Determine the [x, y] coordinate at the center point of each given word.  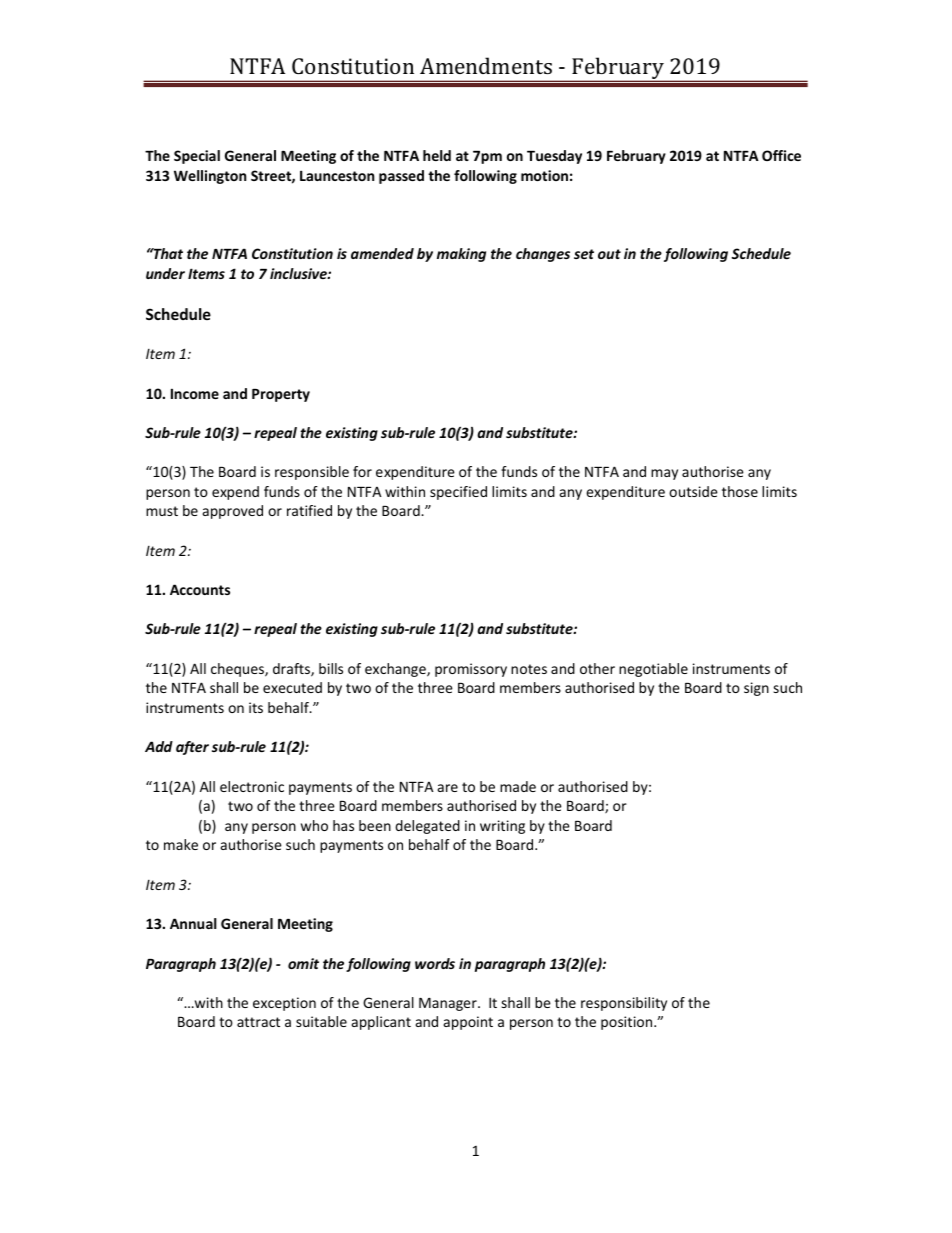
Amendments [486, 65]
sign [756, 689]
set [584, 254]
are [448, 788]
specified [458, 493]
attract [258, 1022]
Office [781, 155]
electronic [252, 786]
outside [693, 491]
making [461, 255]
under [165, 273]
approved [233, 512]
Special [197, 157]
